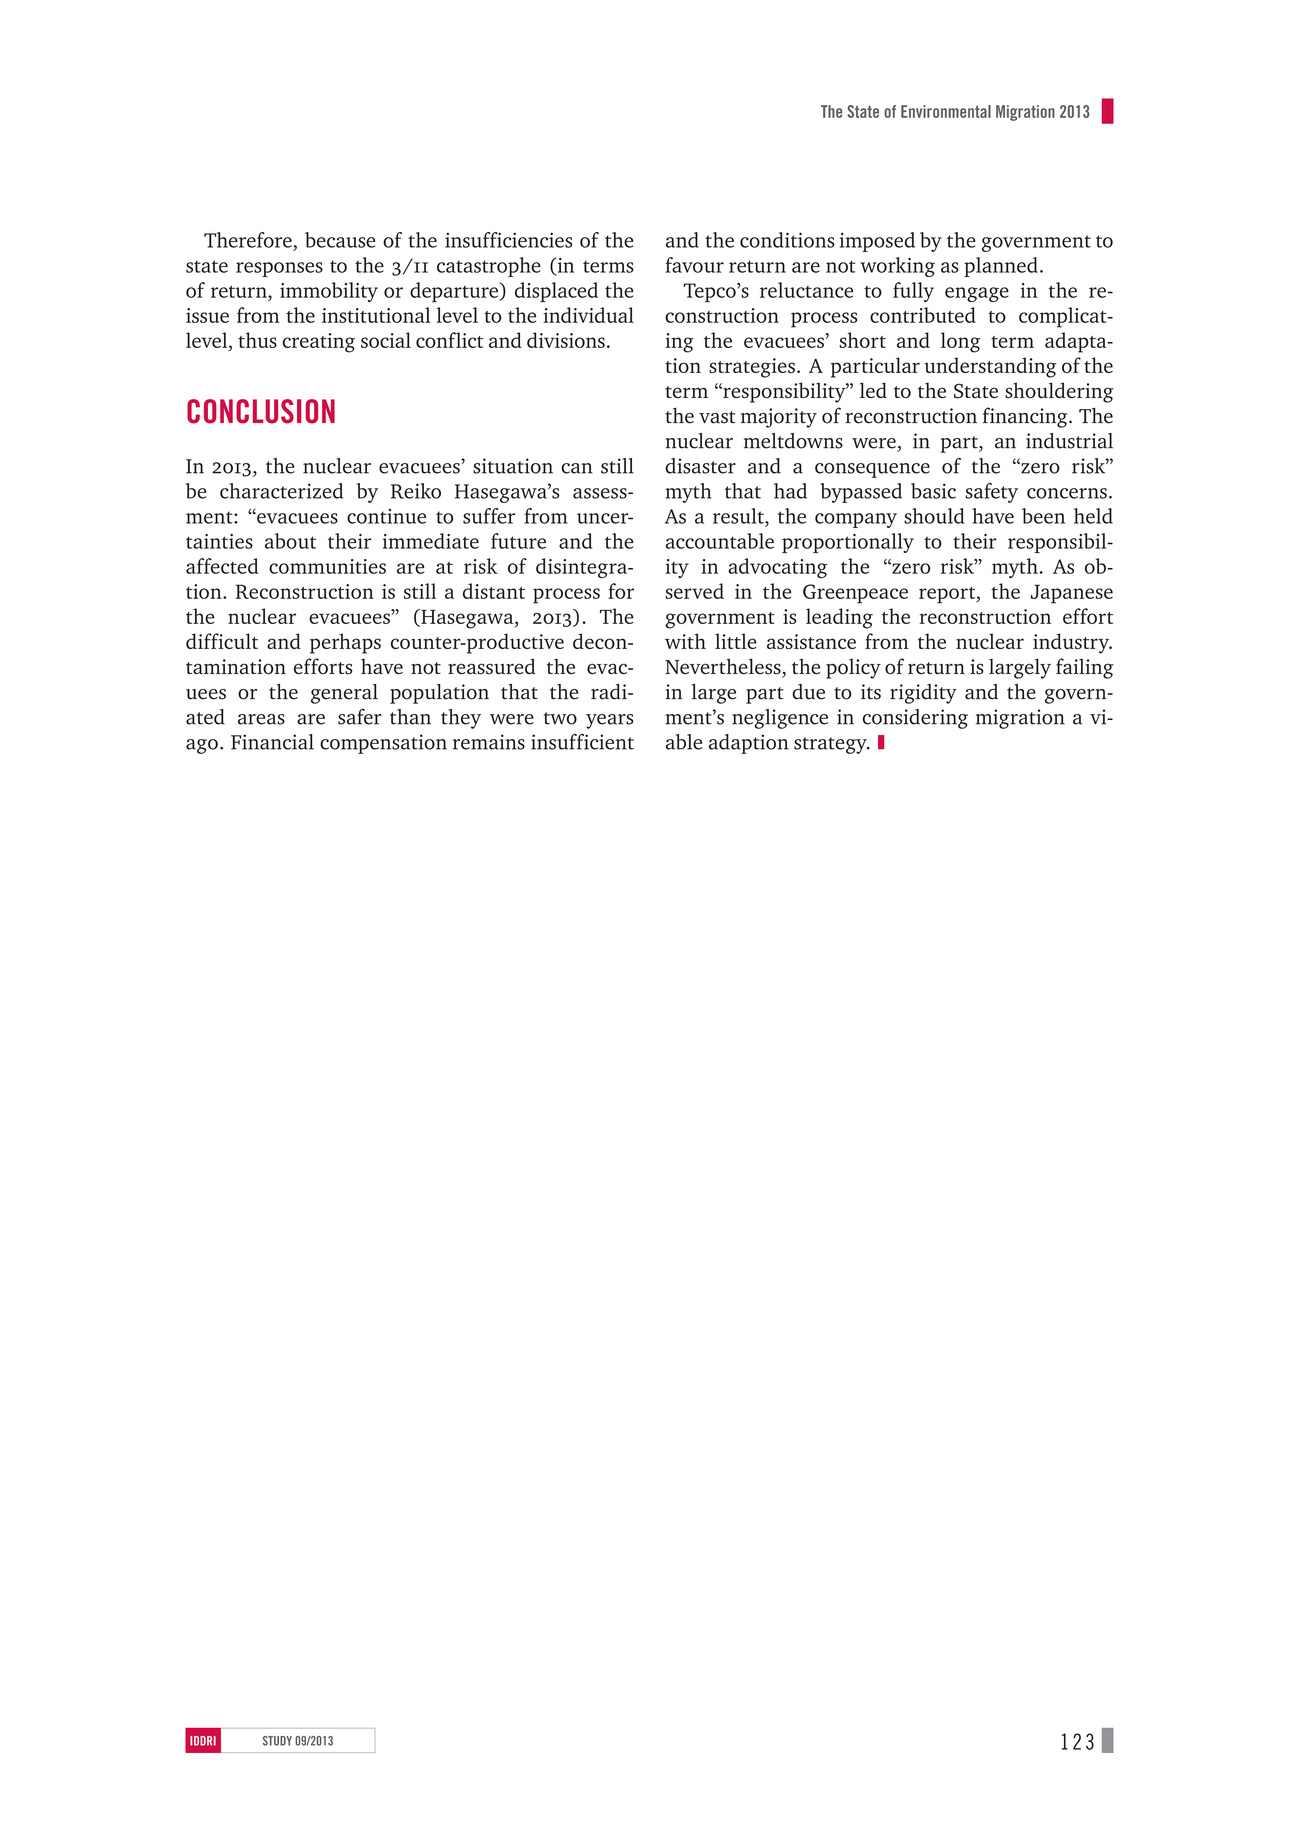 The width and height of the screenshot is (1299, 1837). Describe the element at coordinates (489, 742) in the screenshot. I see `remains` at that location.
